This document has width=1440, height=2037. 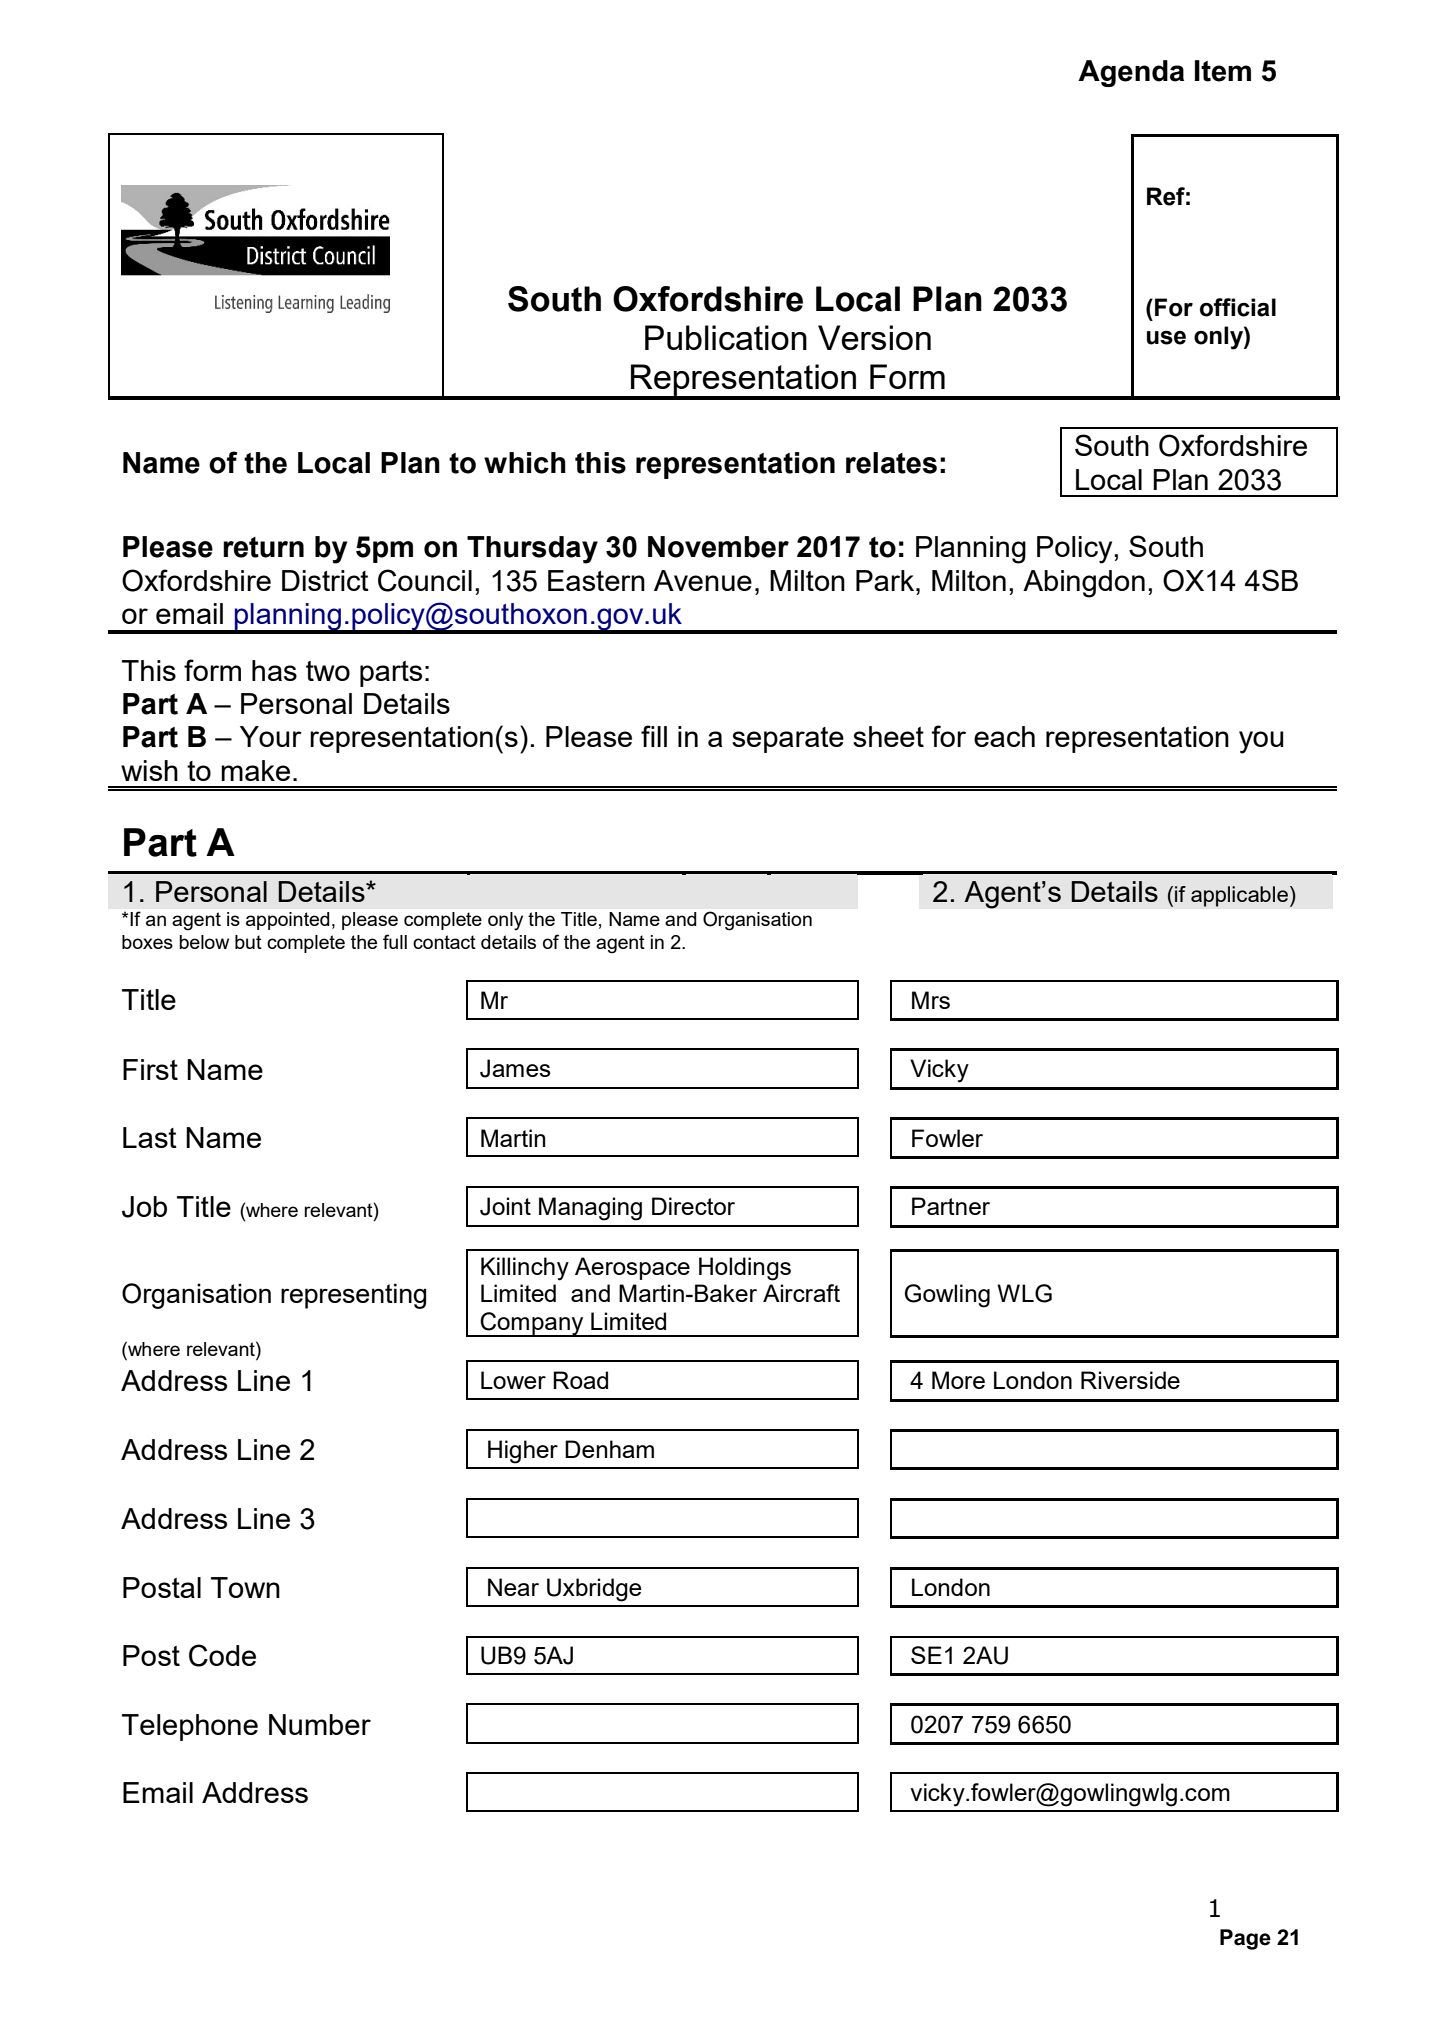 I want to click on each, so click(x=1004, y=736).
